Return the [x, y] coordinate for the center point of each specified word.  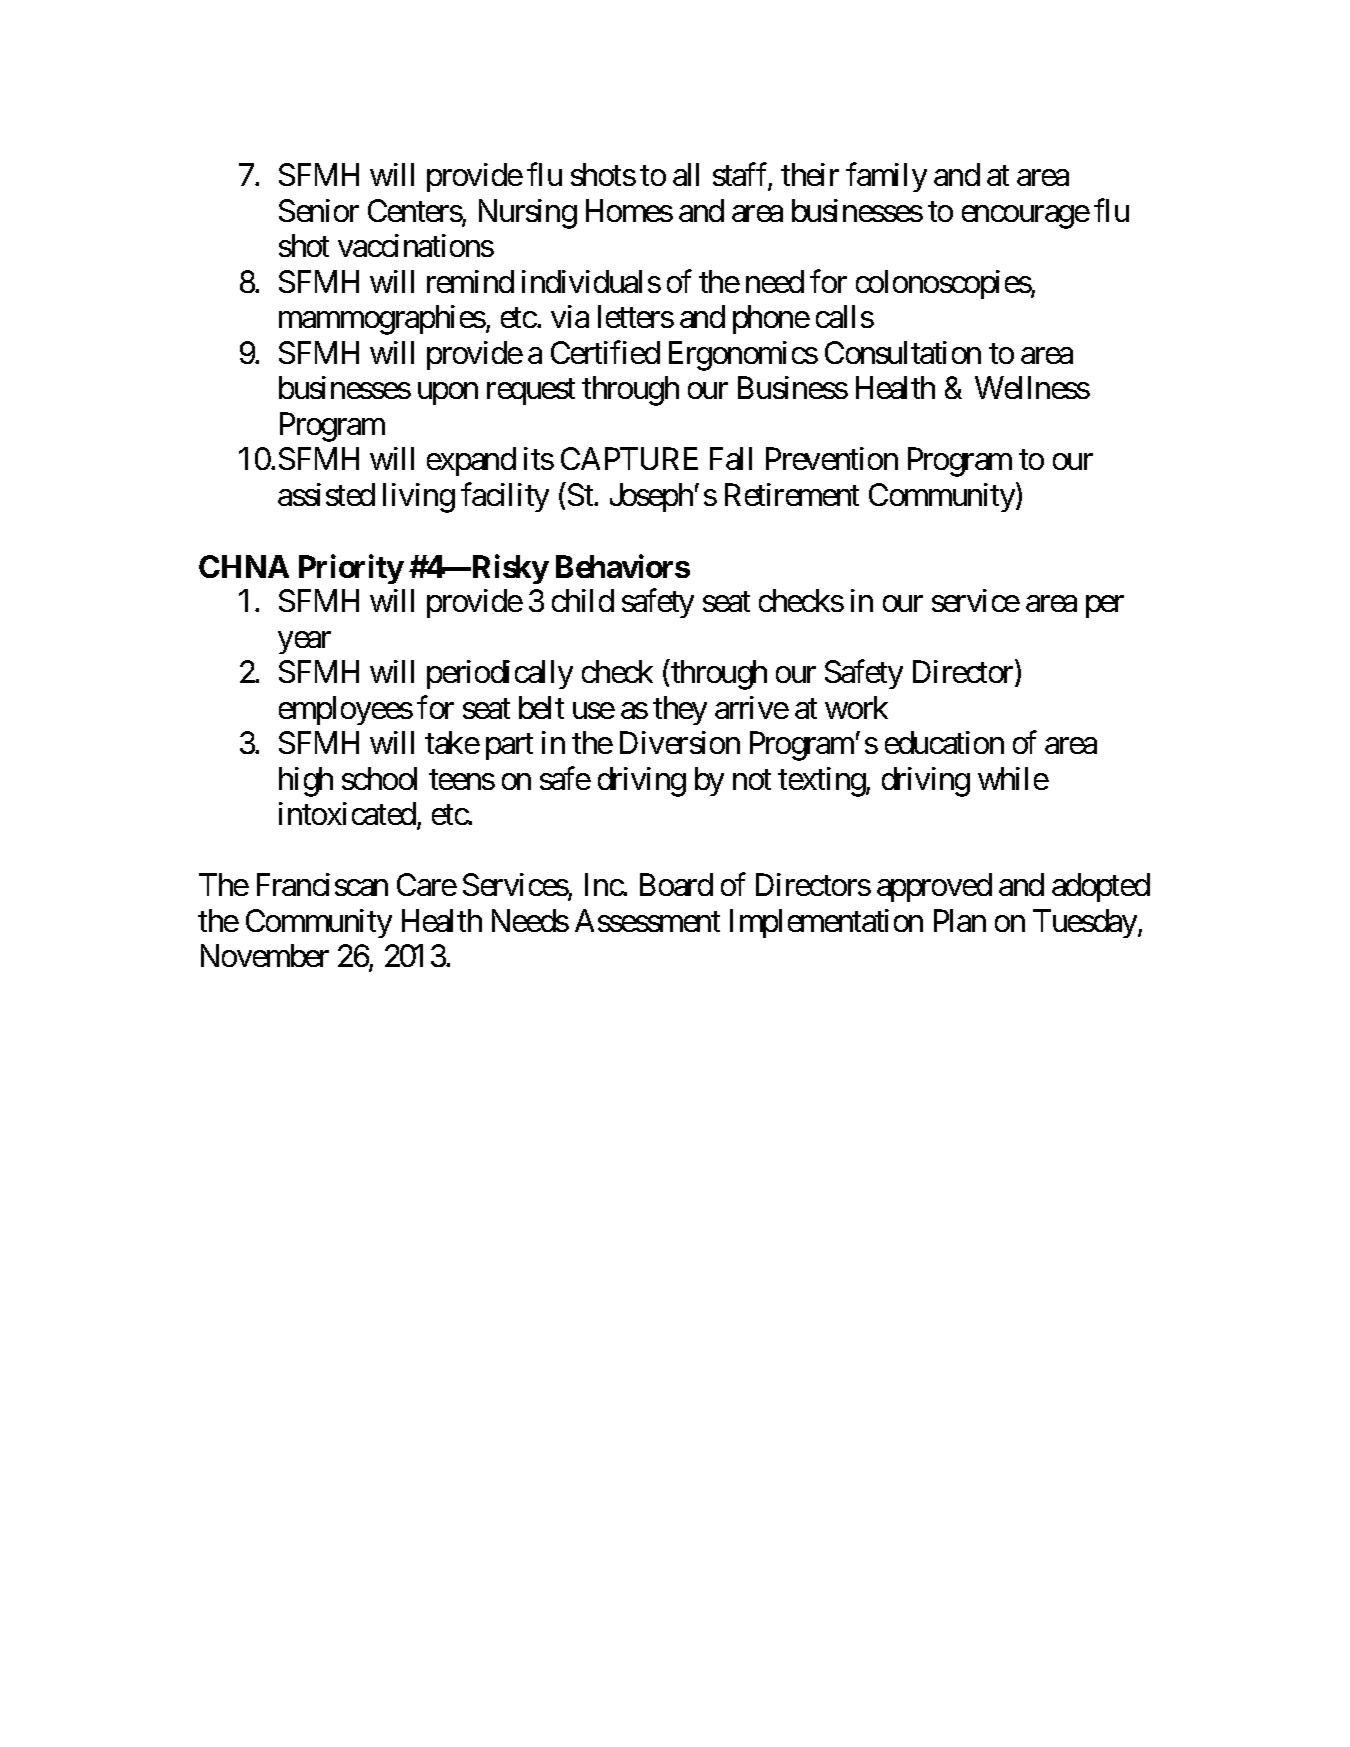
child [583, 600]
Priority [351, 569]
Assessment [647, 920]
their [810, 174]
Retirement [792, 494]
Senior [319, 210]
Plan [960, 920]
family [886, 177]
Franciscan [322, 884]
